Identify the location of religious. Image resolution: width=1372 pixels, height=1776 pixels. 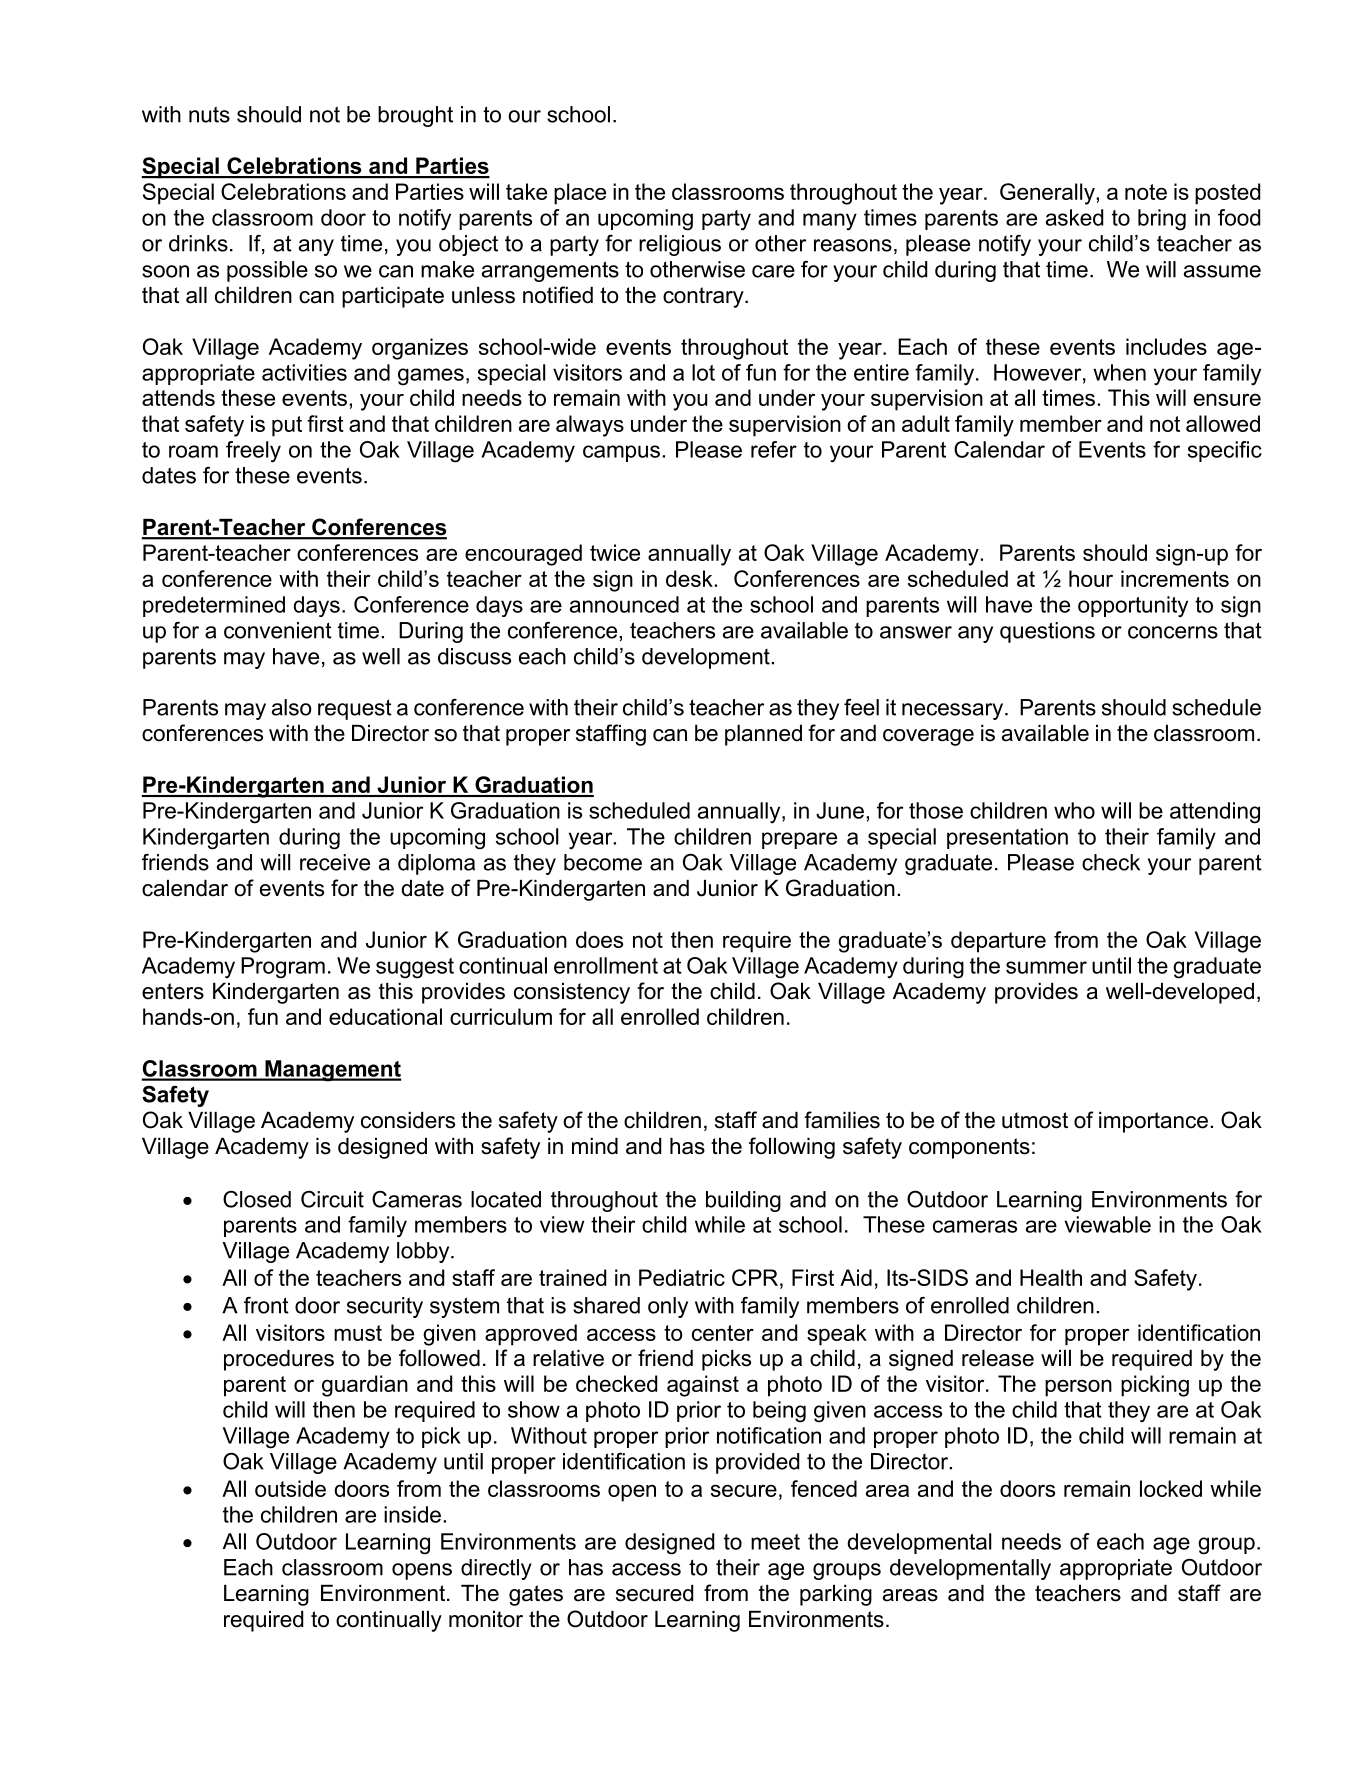
(680, 245).
